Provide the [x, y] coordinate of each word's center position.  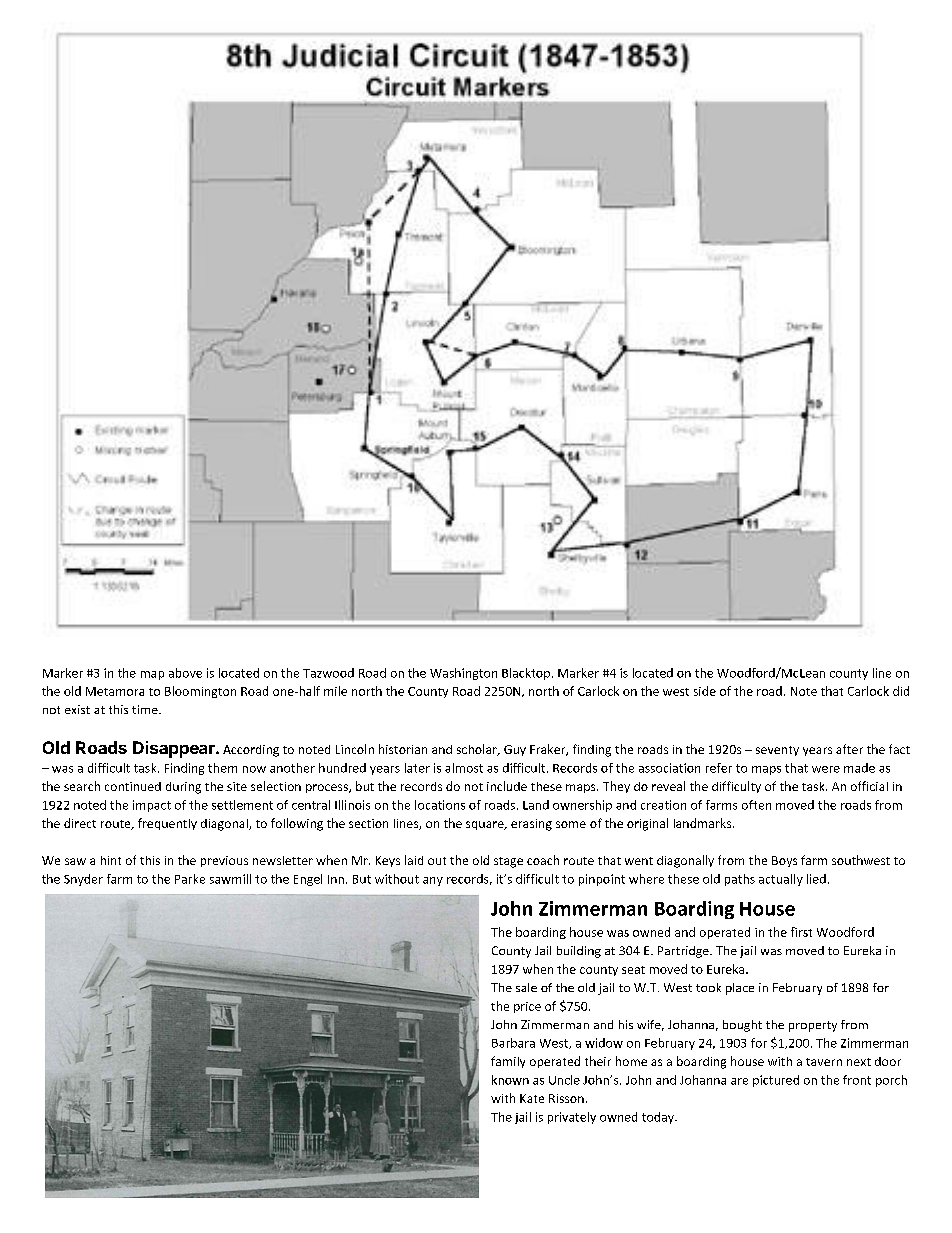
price [527, 1007]
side [705, 691]
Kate [532, 1098]
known [510, 1080]
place [740, 989]
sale [526, 987]
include [507, 786]
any [433, 881]
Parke [190, 879]
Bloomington [200, 692]
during [183, 788]
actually [781, 880]
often [756, 805]
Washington [463, 674]
